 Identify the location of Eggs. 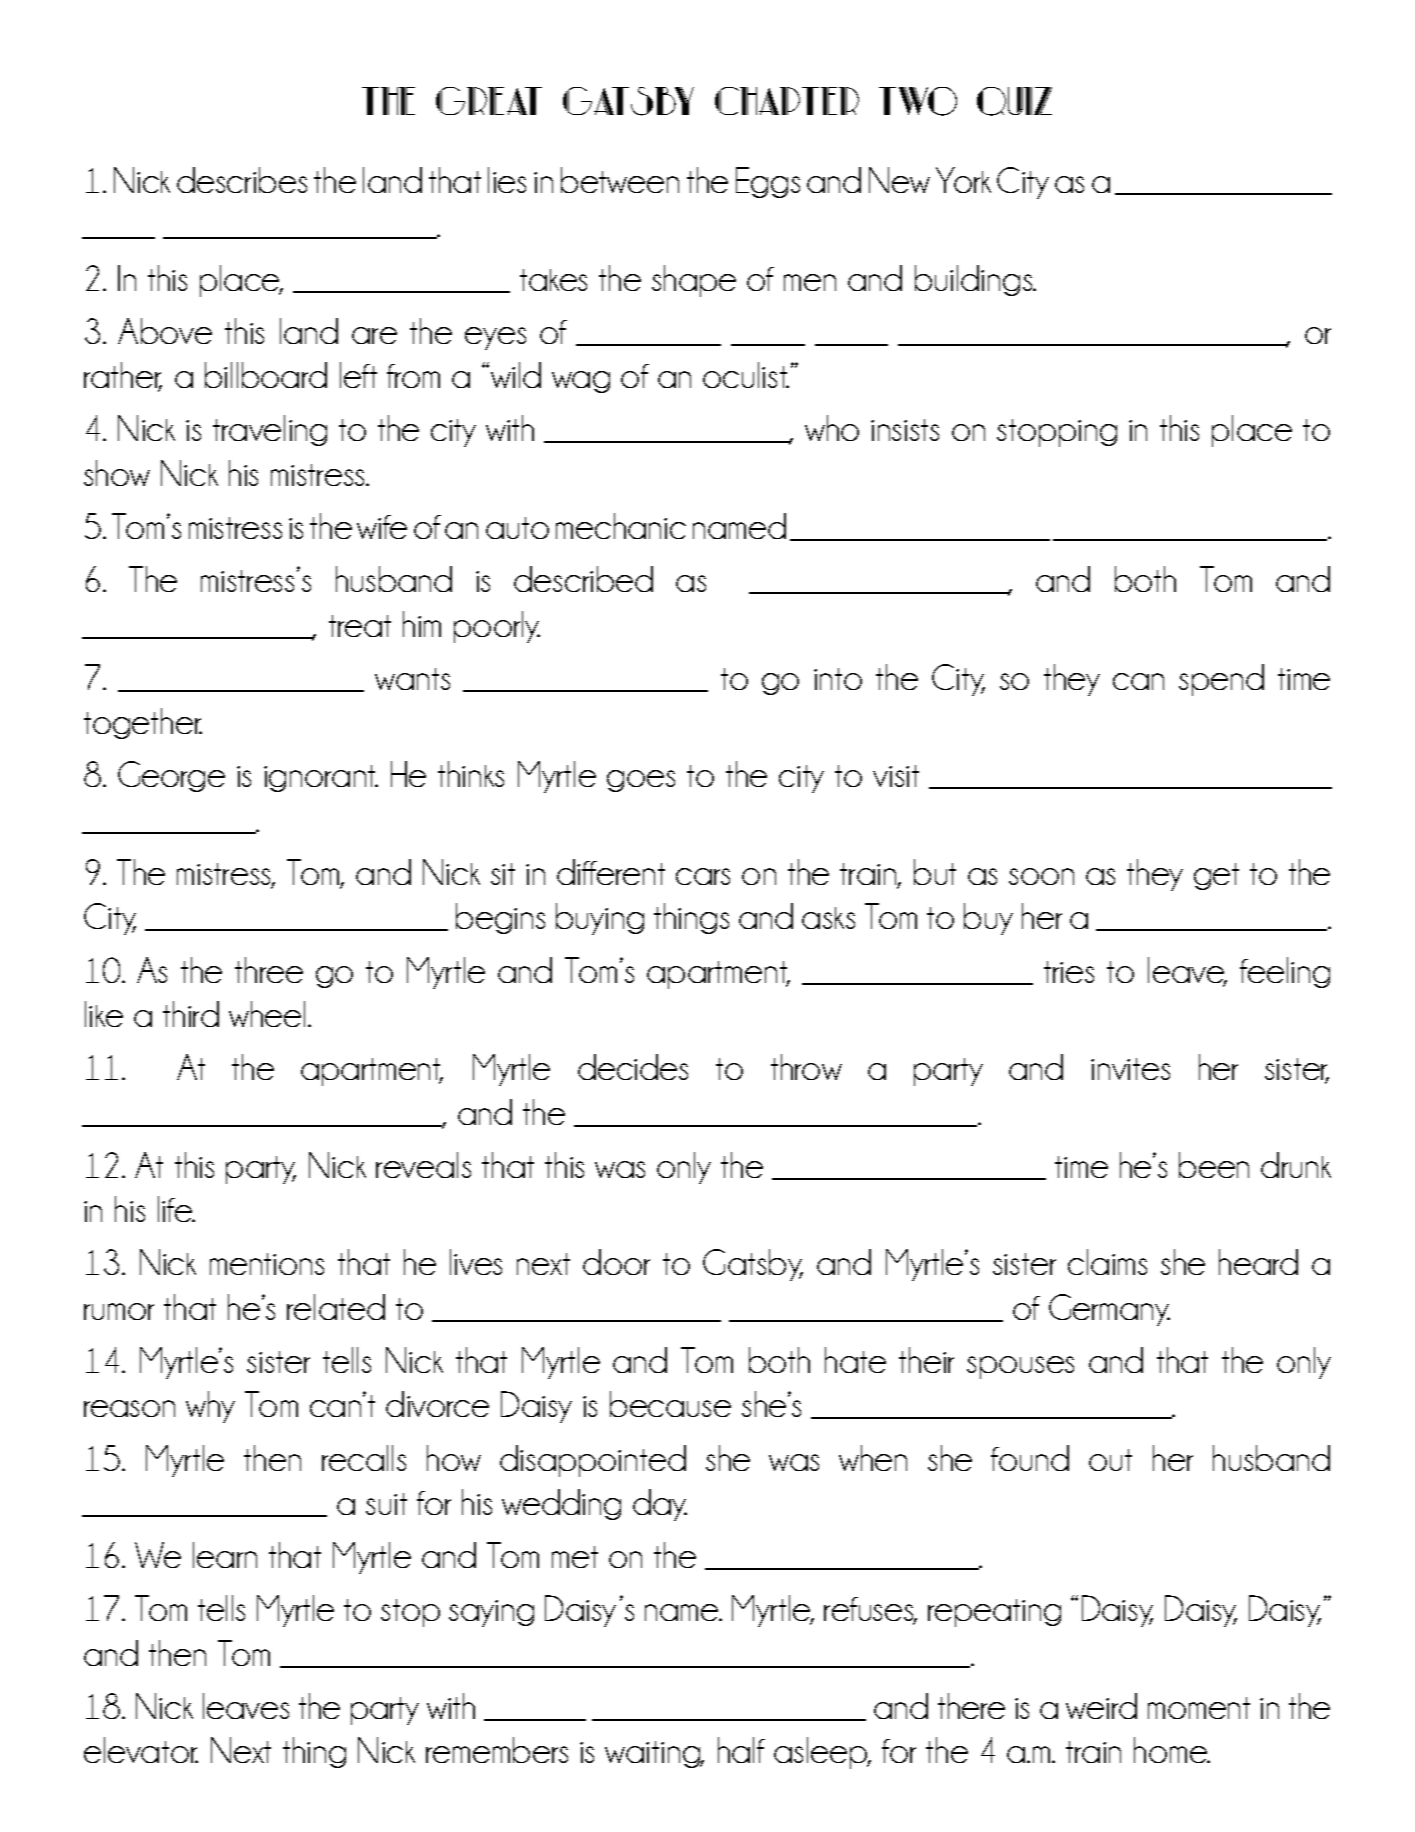
(768, 182).
